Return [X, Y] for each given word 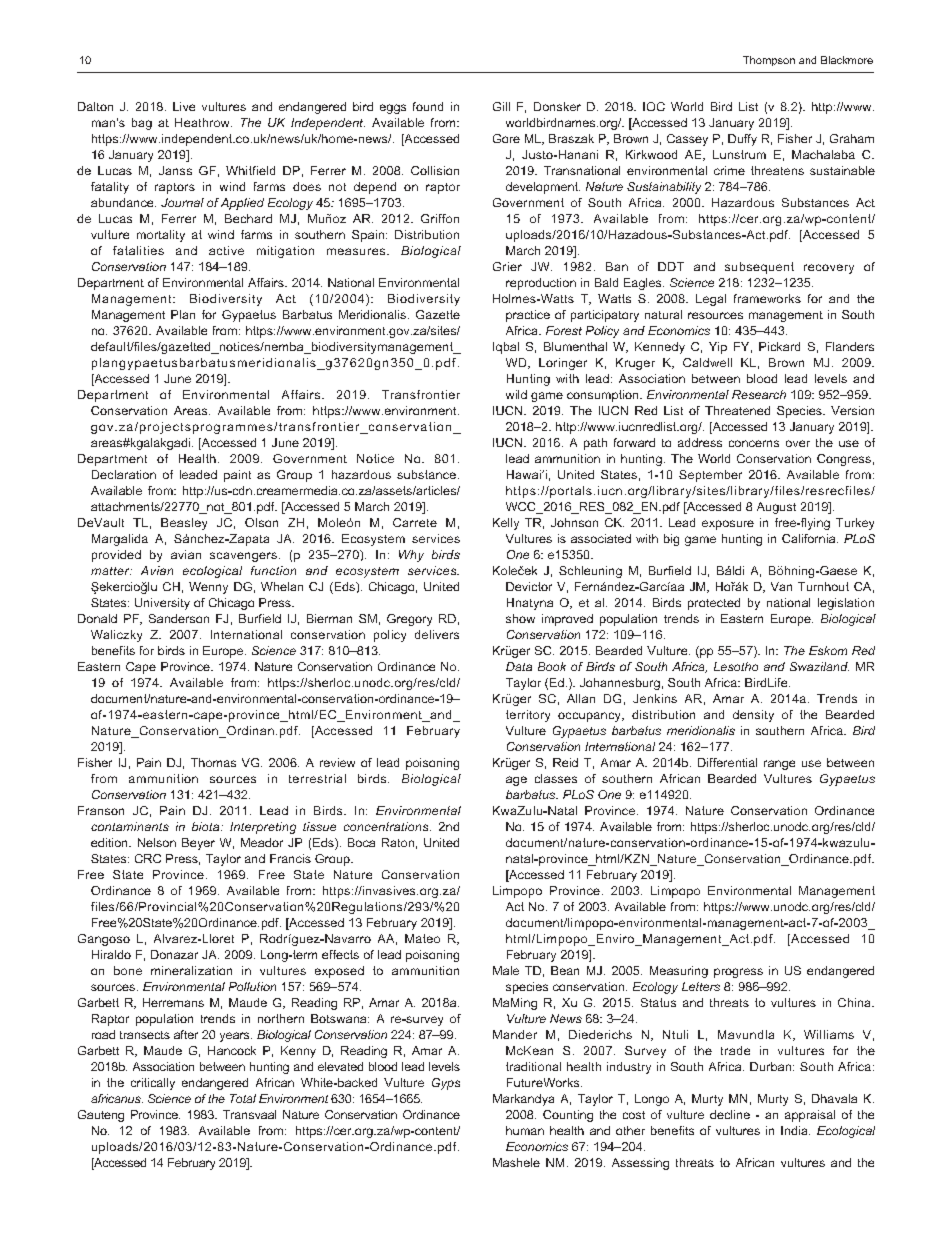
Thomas [213, 762]
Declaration [124, 474]
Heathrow [203, 122]
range [779, 765]
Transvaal [249, 1114]
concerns [754, 443]
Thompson [769, 61]
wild [516, 394]
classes [556, 778]
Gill [501, 106]
